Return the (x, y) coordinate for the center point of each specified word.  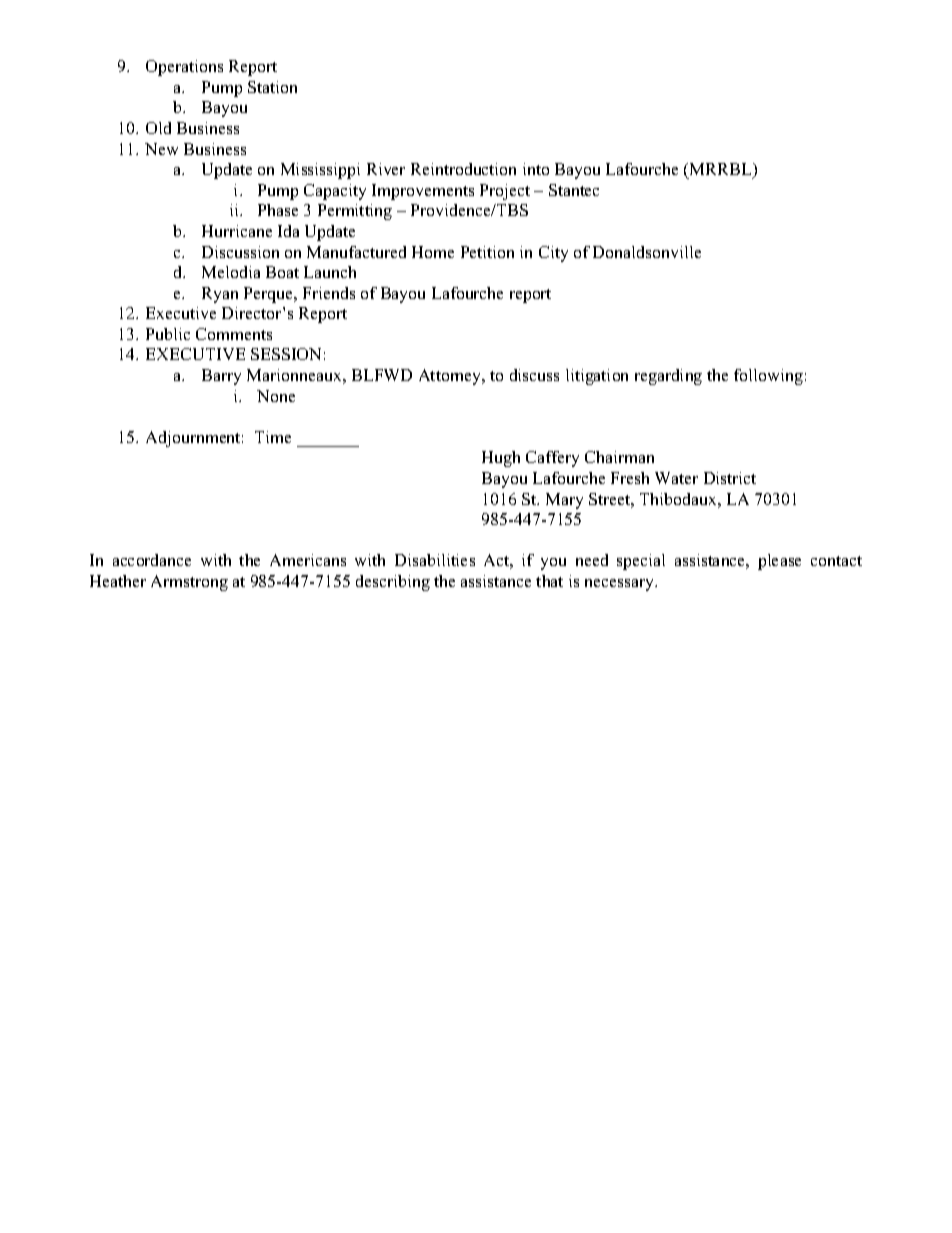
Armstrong (189, 583)
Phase (278, 210)
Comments (234, 334)
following (768, 377)
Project (505, 192)
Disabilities (435, 560)
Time (273, 437)
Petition (487, 252)
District (730, 478)
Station (272, 87)
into (536, 169)
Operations (184, 68)
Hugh (501, 459)
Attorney (451, 377)
